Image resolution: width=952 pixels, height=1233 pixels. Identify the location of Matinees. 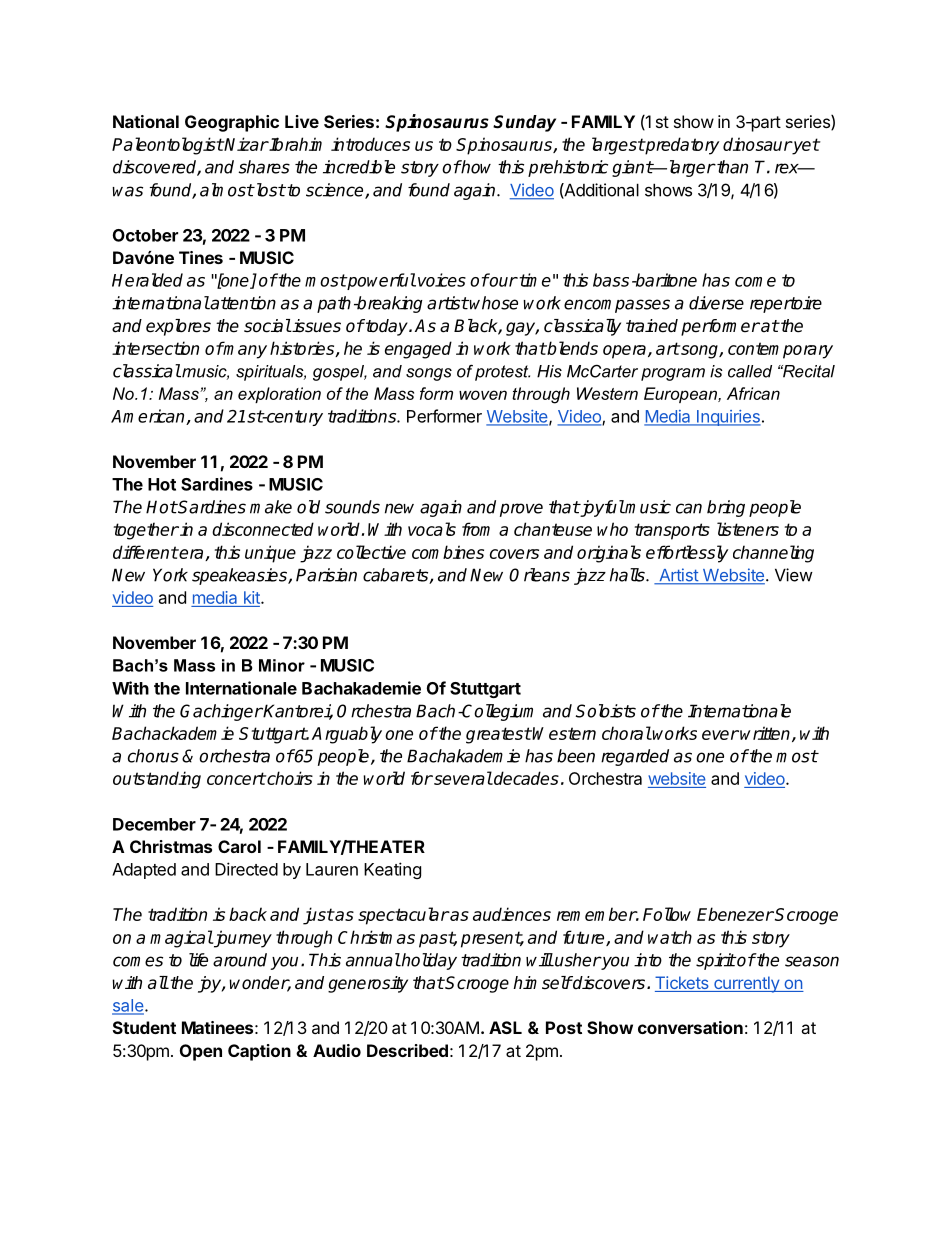
(217, 1027).
